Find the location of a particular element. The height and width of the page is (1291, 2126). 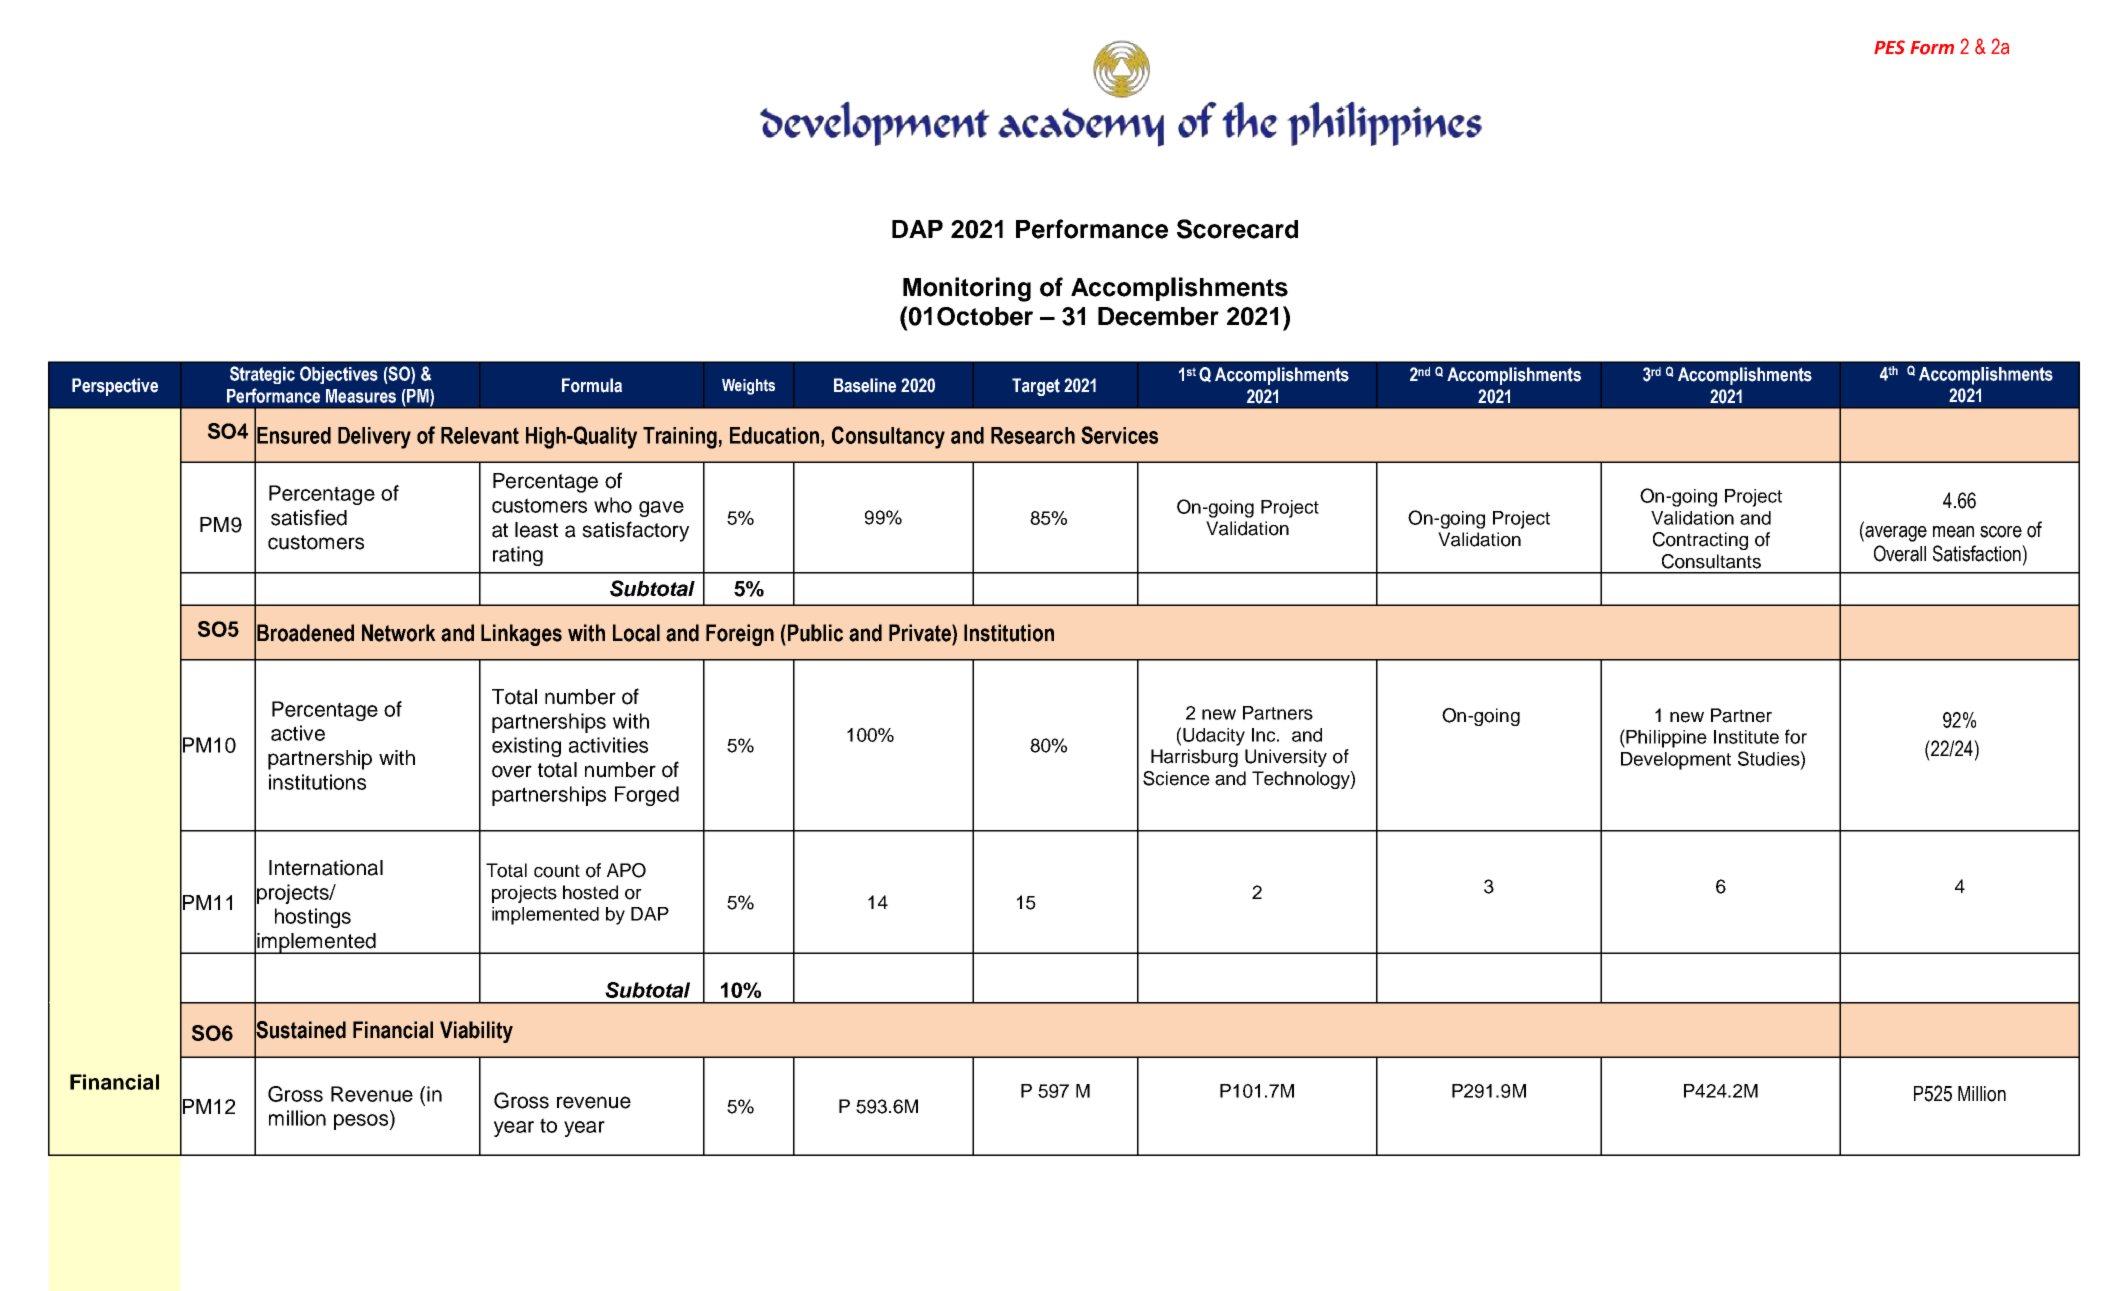

Institute is located at coordinates (1746, 737).
